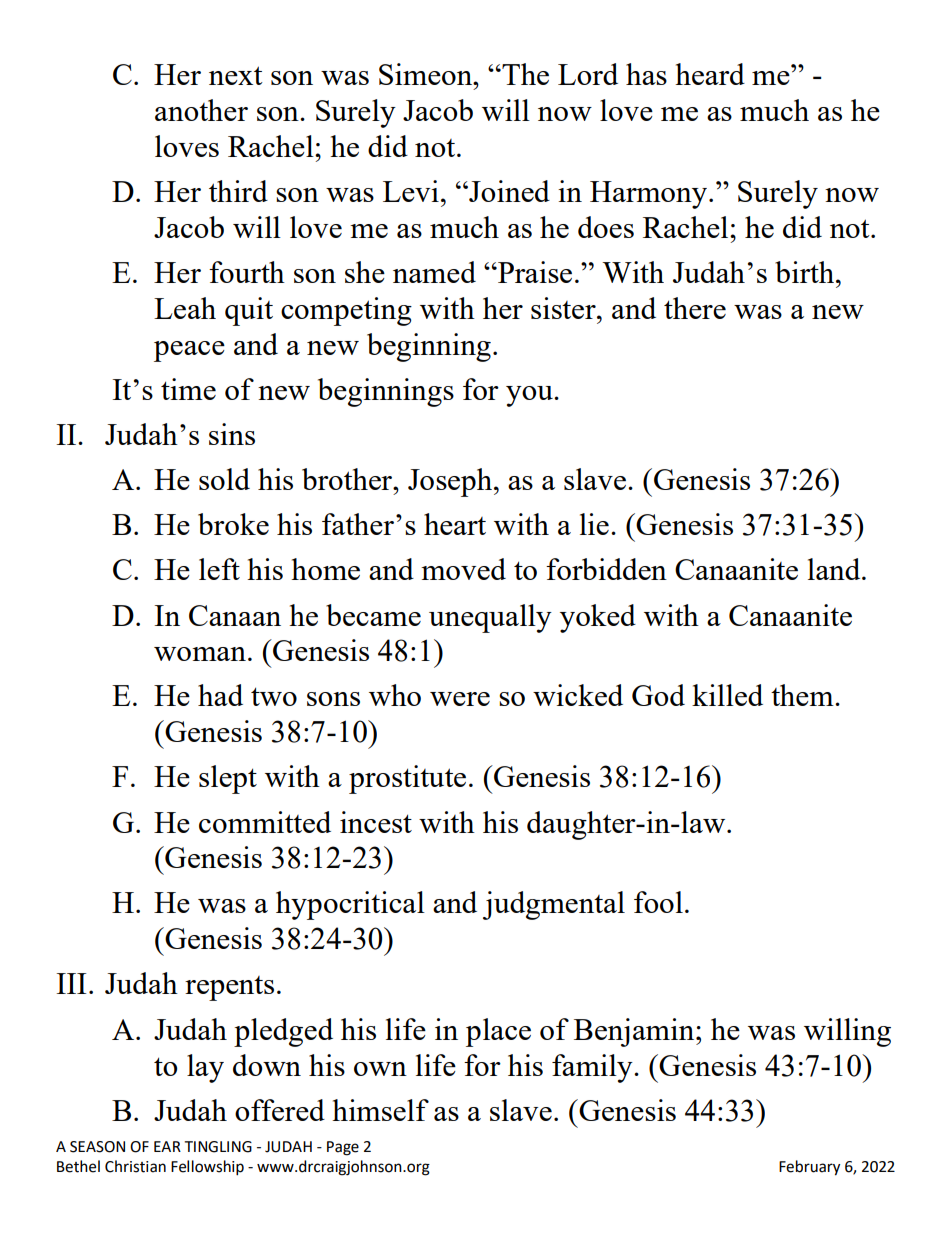 Image resolution: width=952 pixels, height=1233 pixels. What do you see at coordinates (427, 74) in the page?
I see `Simeon` at bounding box center [427, 74].
